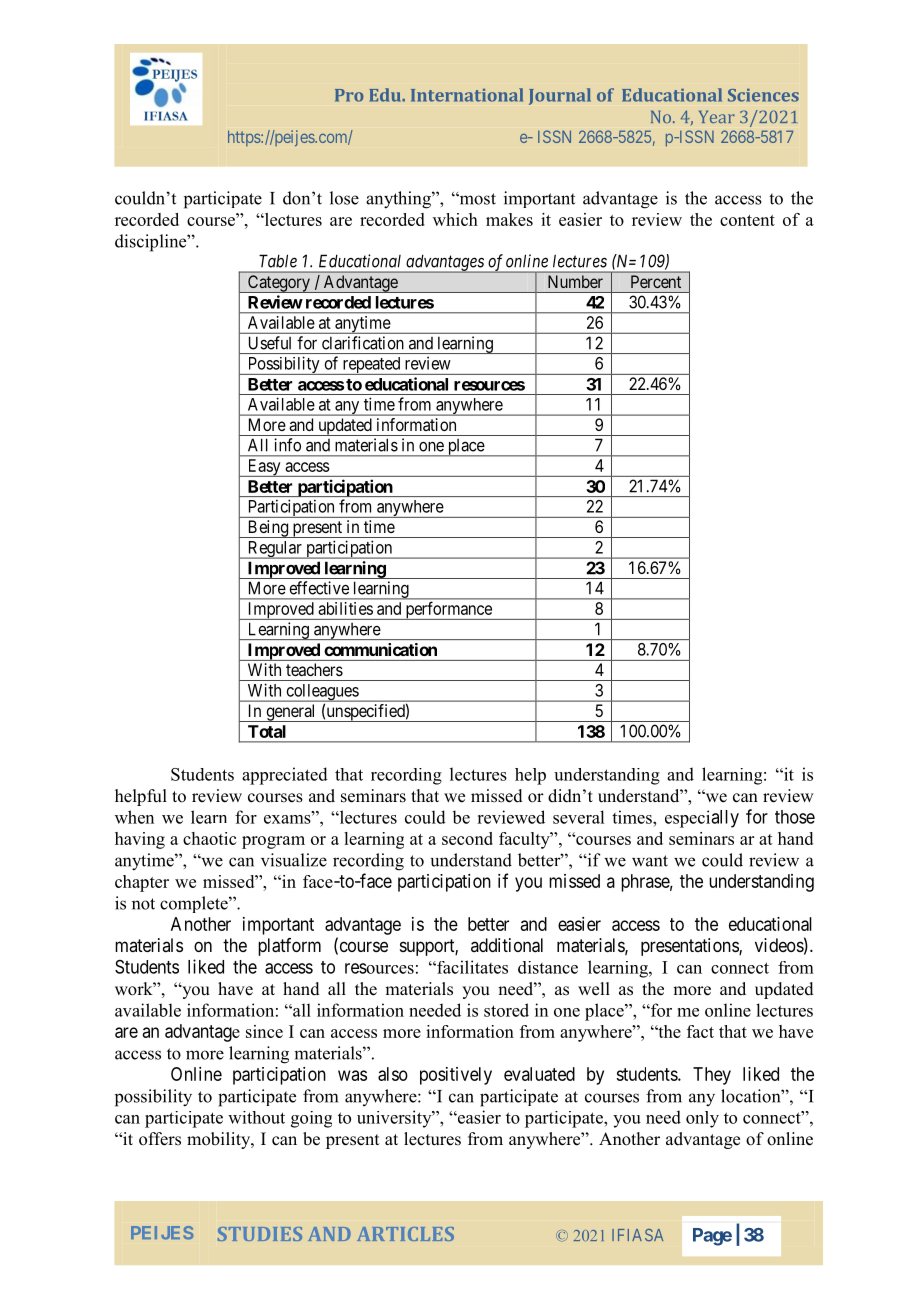  Describe the element at coordinates (344, 198) in the screenshot. I see `lose` at that location.
